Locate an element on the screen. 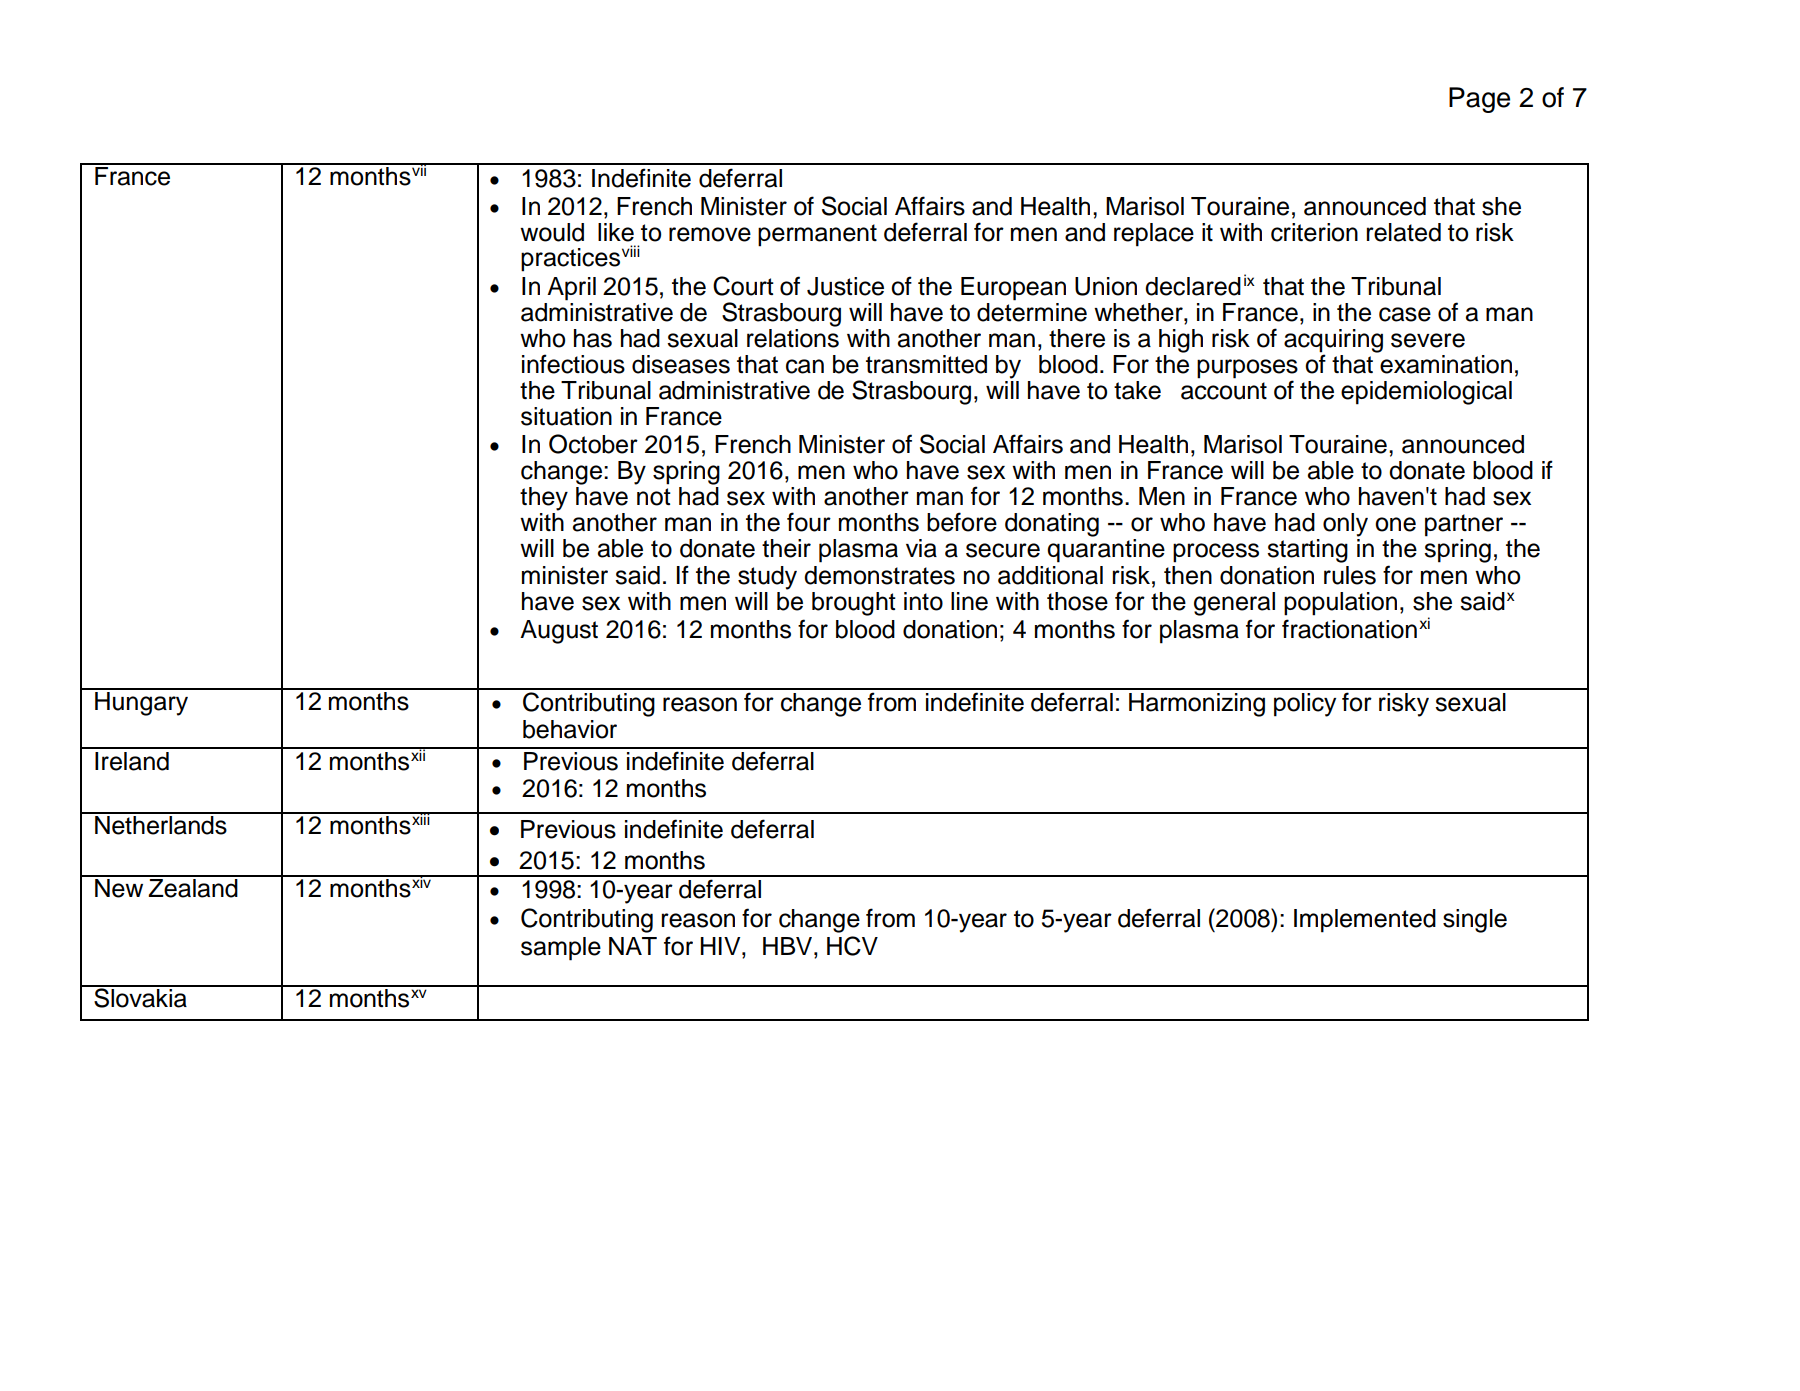 This screenshot has height=1391, width=1800. would is located at coordinates (552, 232).
